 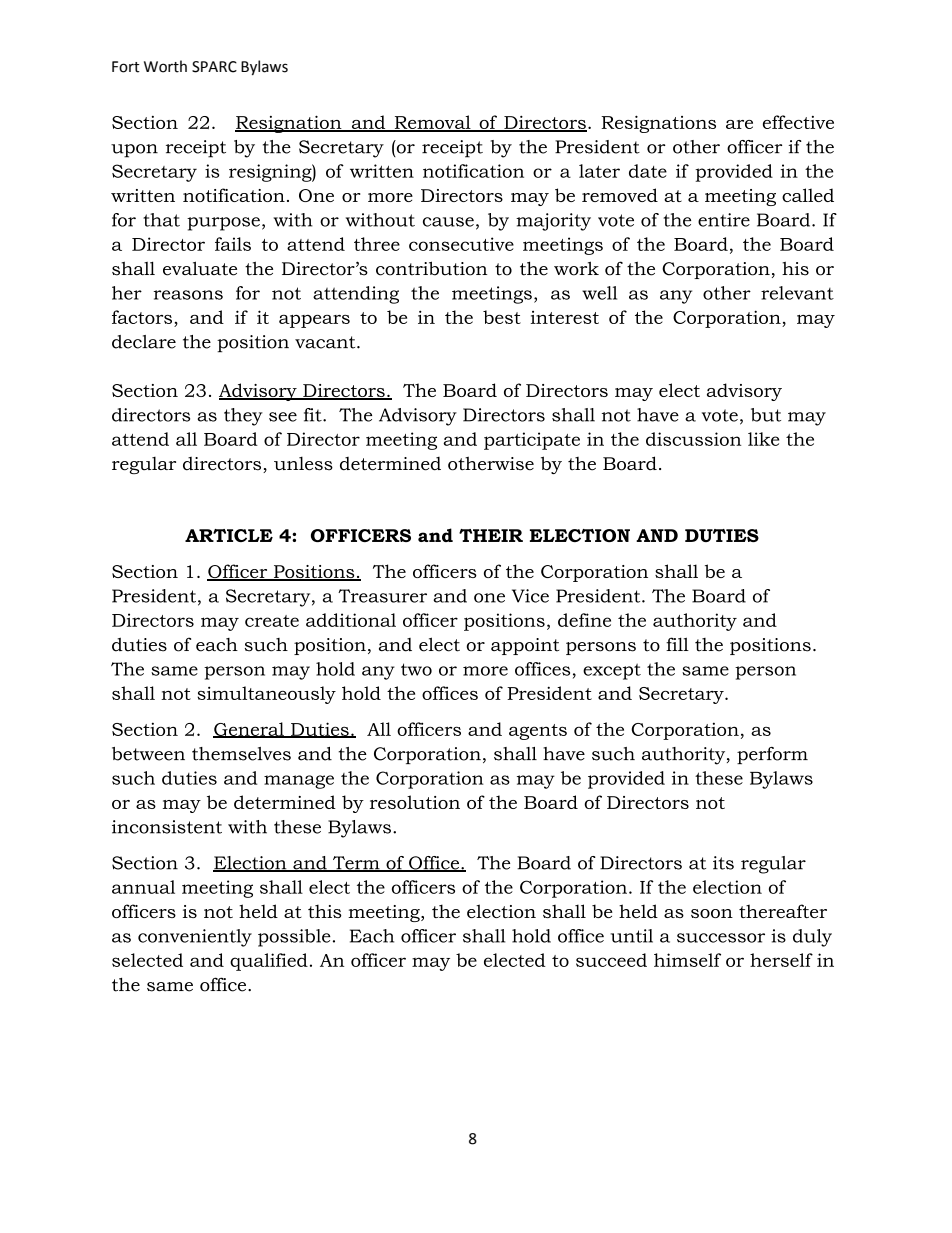 What do you see at coordinates (721, 938) in the screenshot?
I see `successor` at bounding box center [721, 938].
